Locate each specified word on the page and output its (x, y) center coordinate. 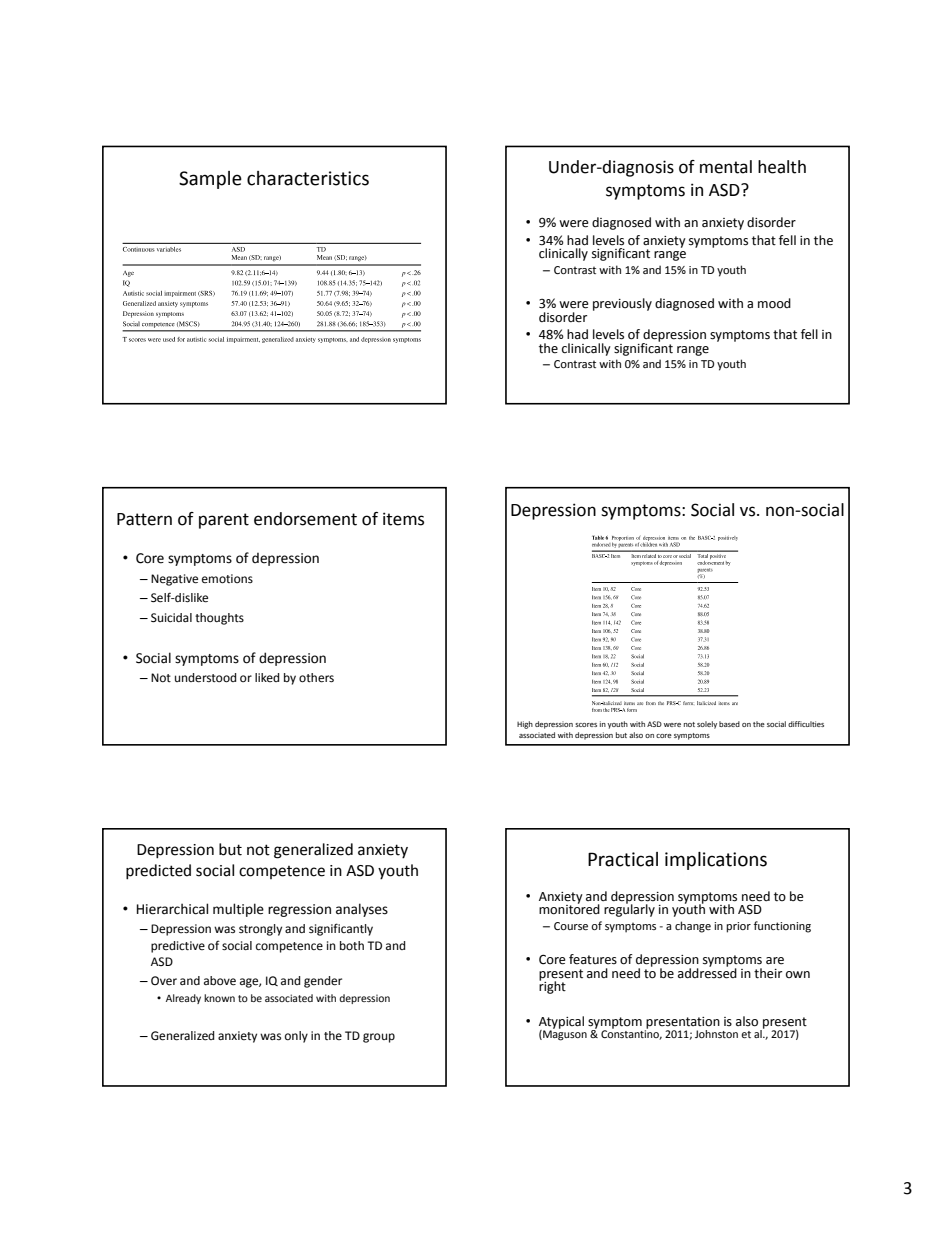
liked (267, 677)
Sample (210, 180)
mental (726, 167)
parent (224, 521)
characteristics (308, 178)
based (729, 724)
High (525, 725)
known (219, 998)
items (403, 519)
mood (774, 303)
